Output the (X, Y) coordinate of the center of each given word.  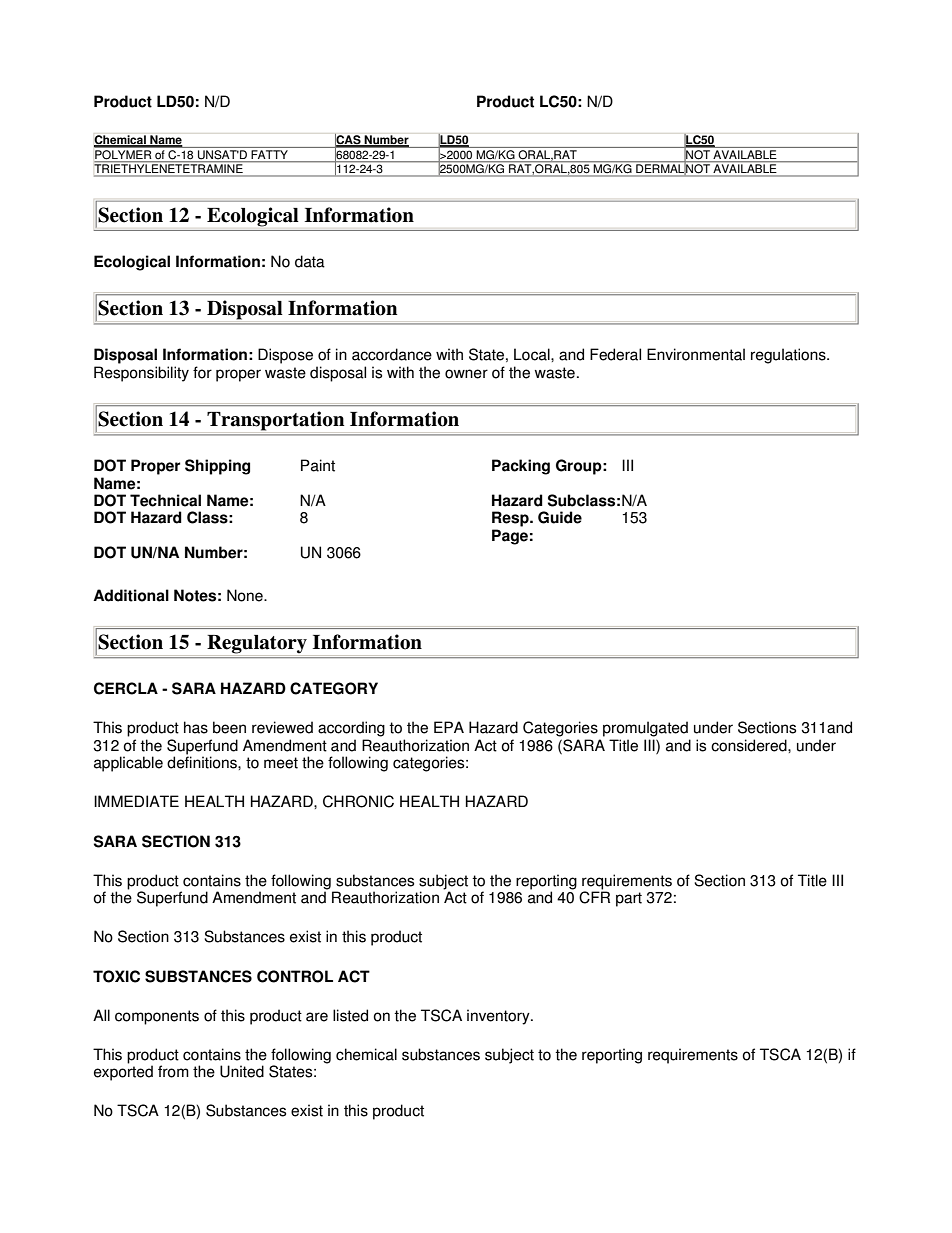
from (173, 1071)
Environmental (696, 354)
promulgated (645, 729)
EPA (449, 727)
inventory (499, 1017)
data (310, 261)
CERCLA (126, 688)
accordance (392, 354)
